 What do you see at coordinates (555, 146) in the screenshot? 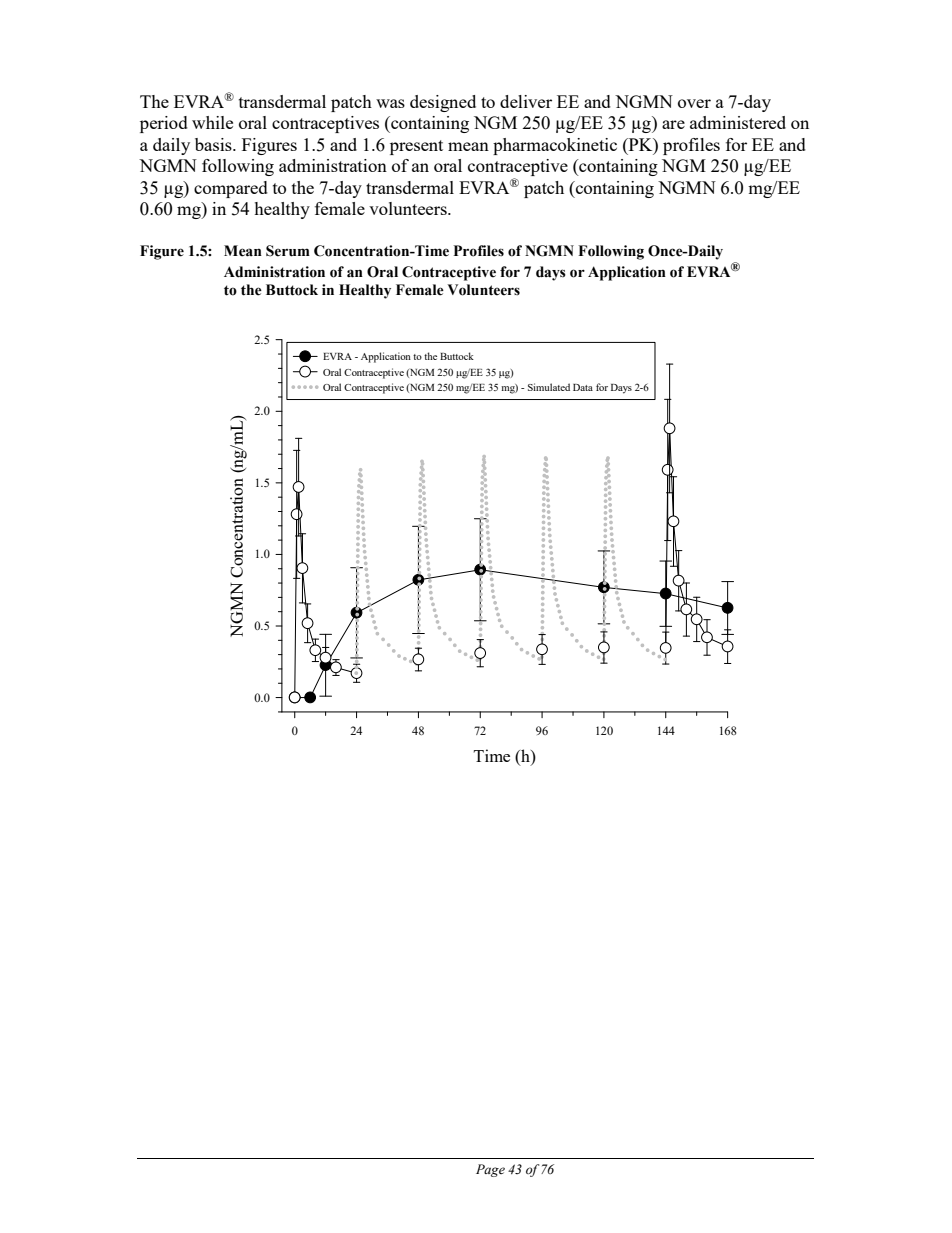
I see `pharmacokinetic` at bounding box center [555, 146].
